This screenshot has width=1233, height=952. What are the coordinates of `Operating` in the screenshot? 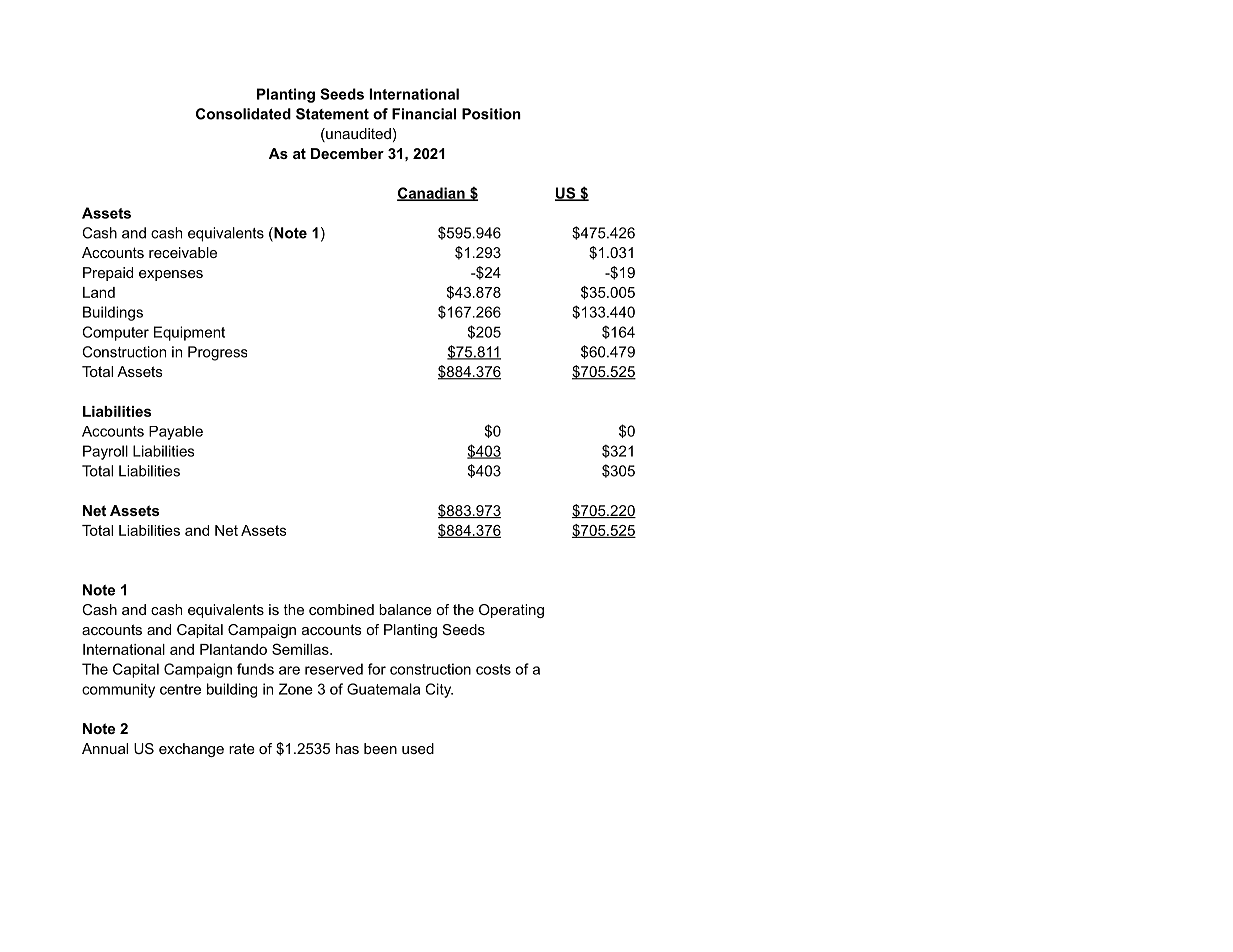 It's located at (511, 611).
